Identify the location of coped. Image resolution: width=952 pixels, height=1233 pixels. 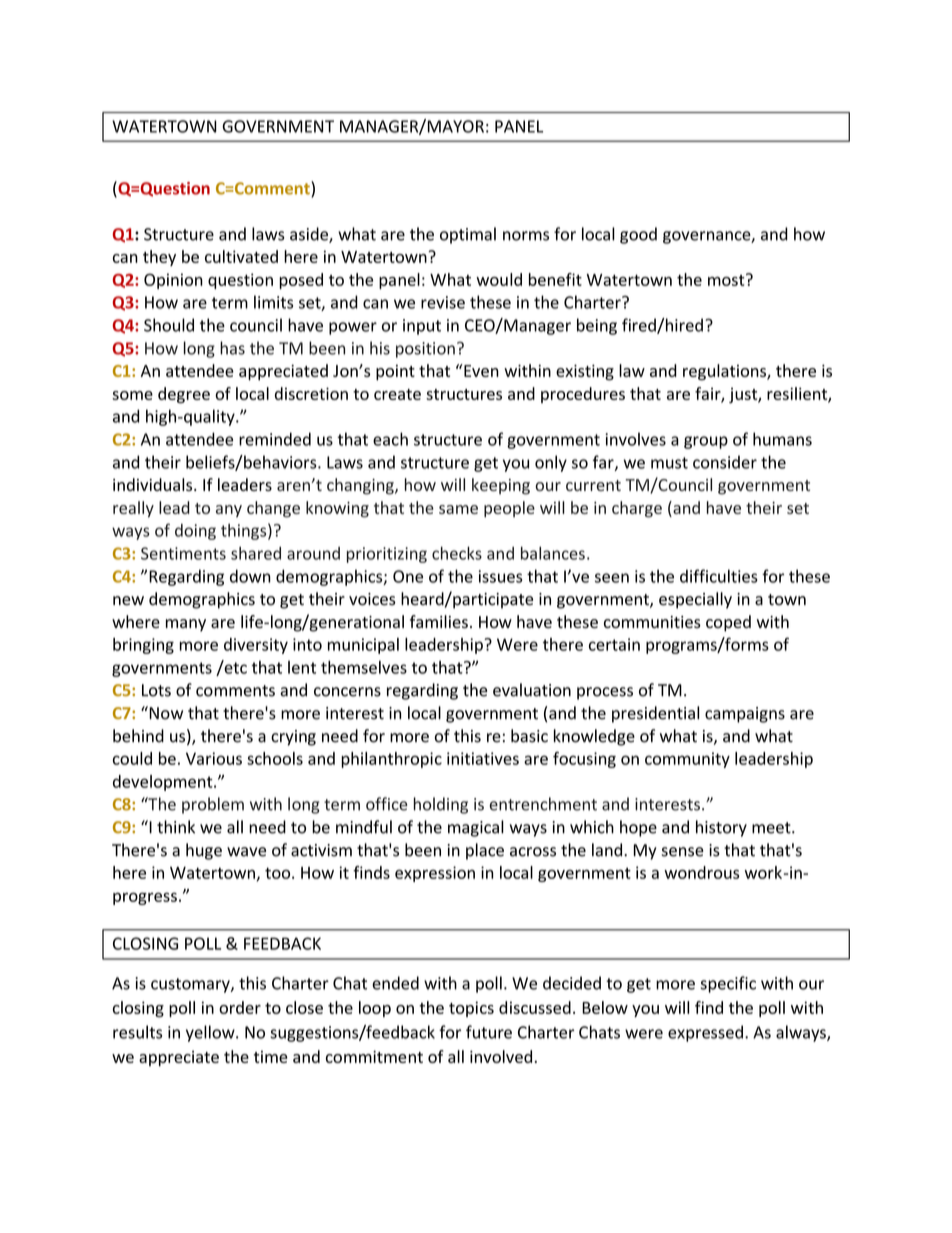
(728, 623).
